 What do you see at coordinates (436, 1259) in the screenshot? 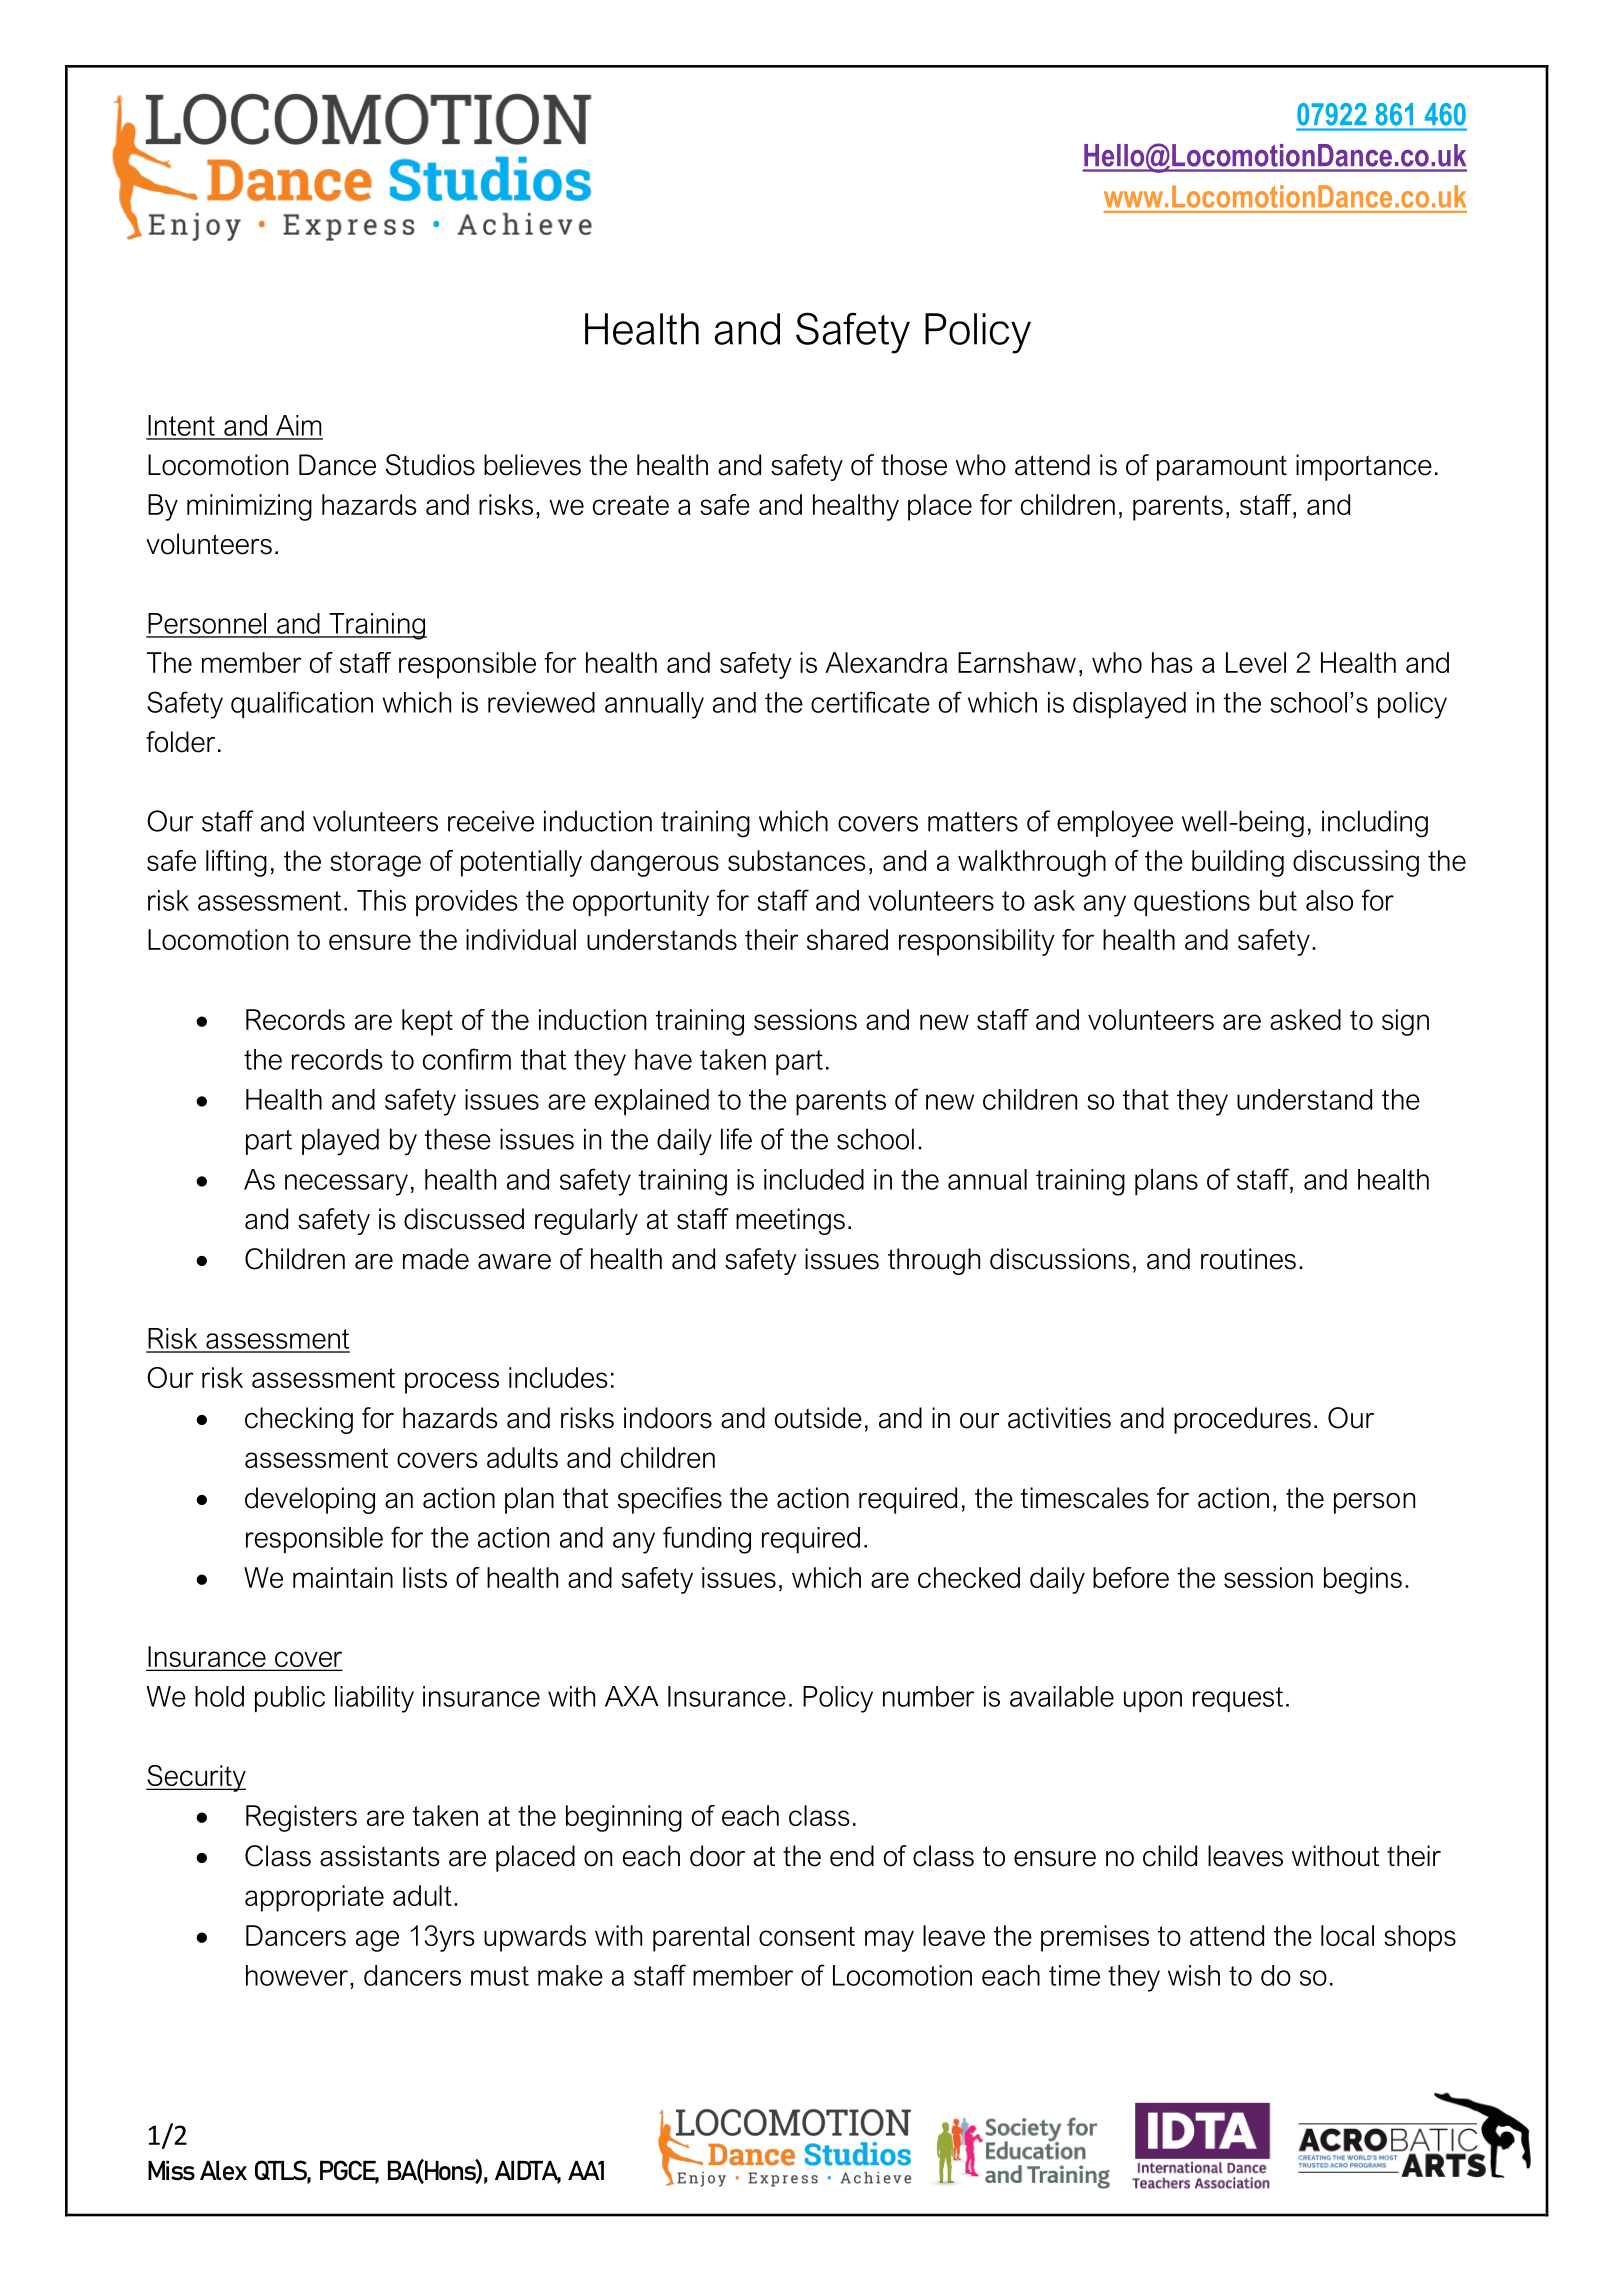
I see `made` at bounding box center [436, 1259].
